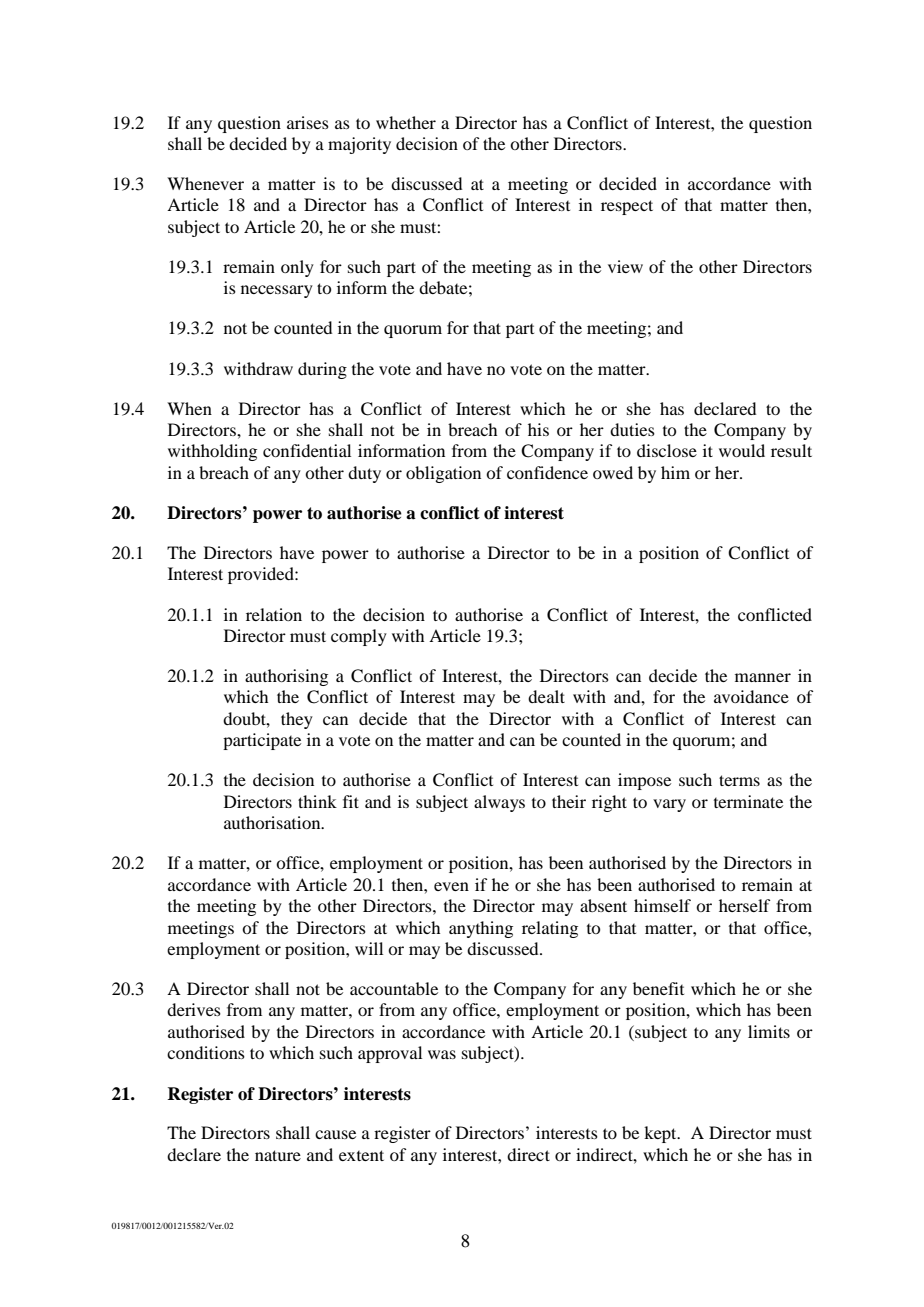  What do you see at coordinates (406, 122) in the page?
I see `whether` at bounding box center [406, 122].
